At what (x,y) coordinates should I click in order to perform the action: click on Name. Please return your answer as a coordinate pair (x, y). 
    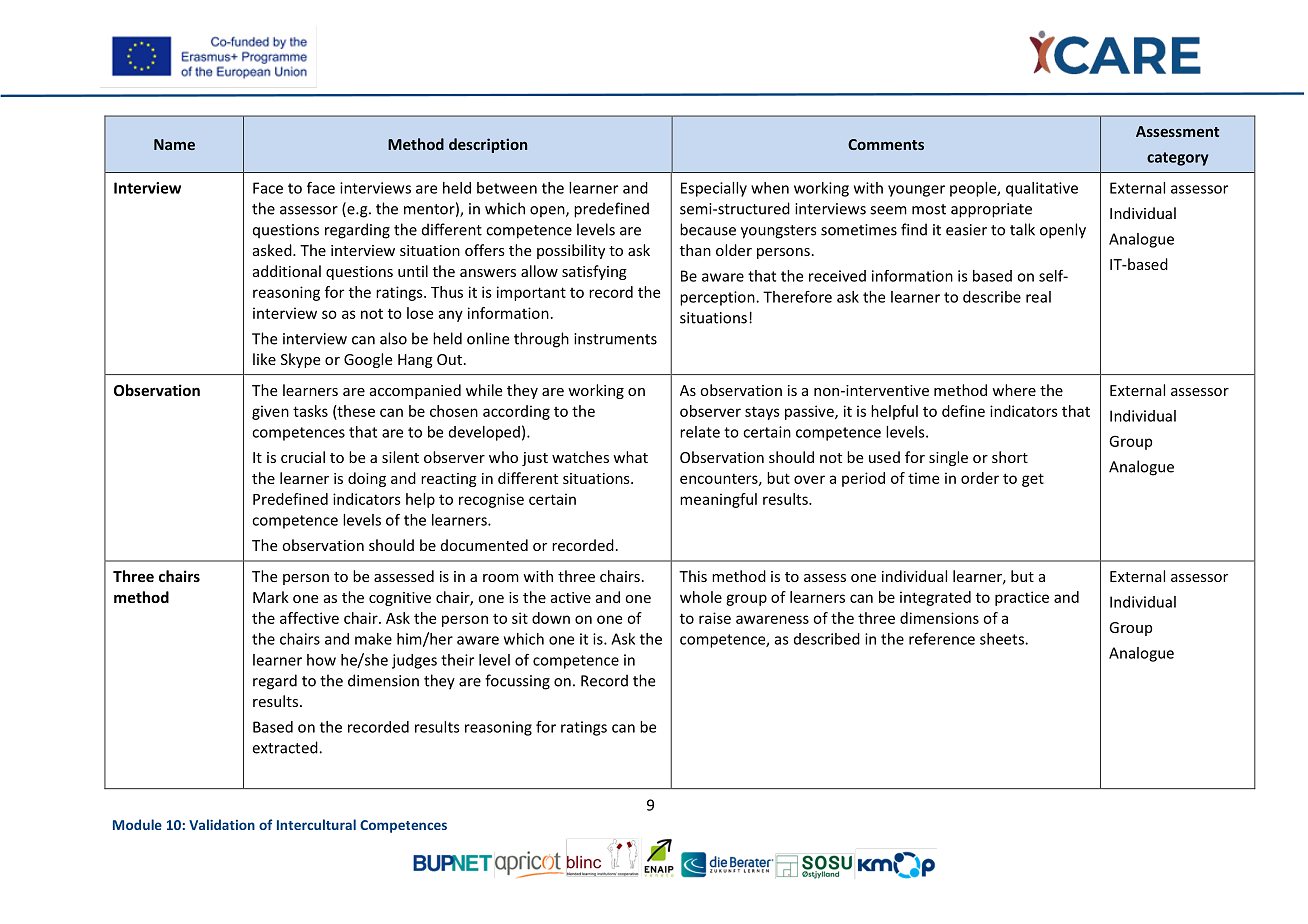
    Looking at the image, I should click on (174, 144).
